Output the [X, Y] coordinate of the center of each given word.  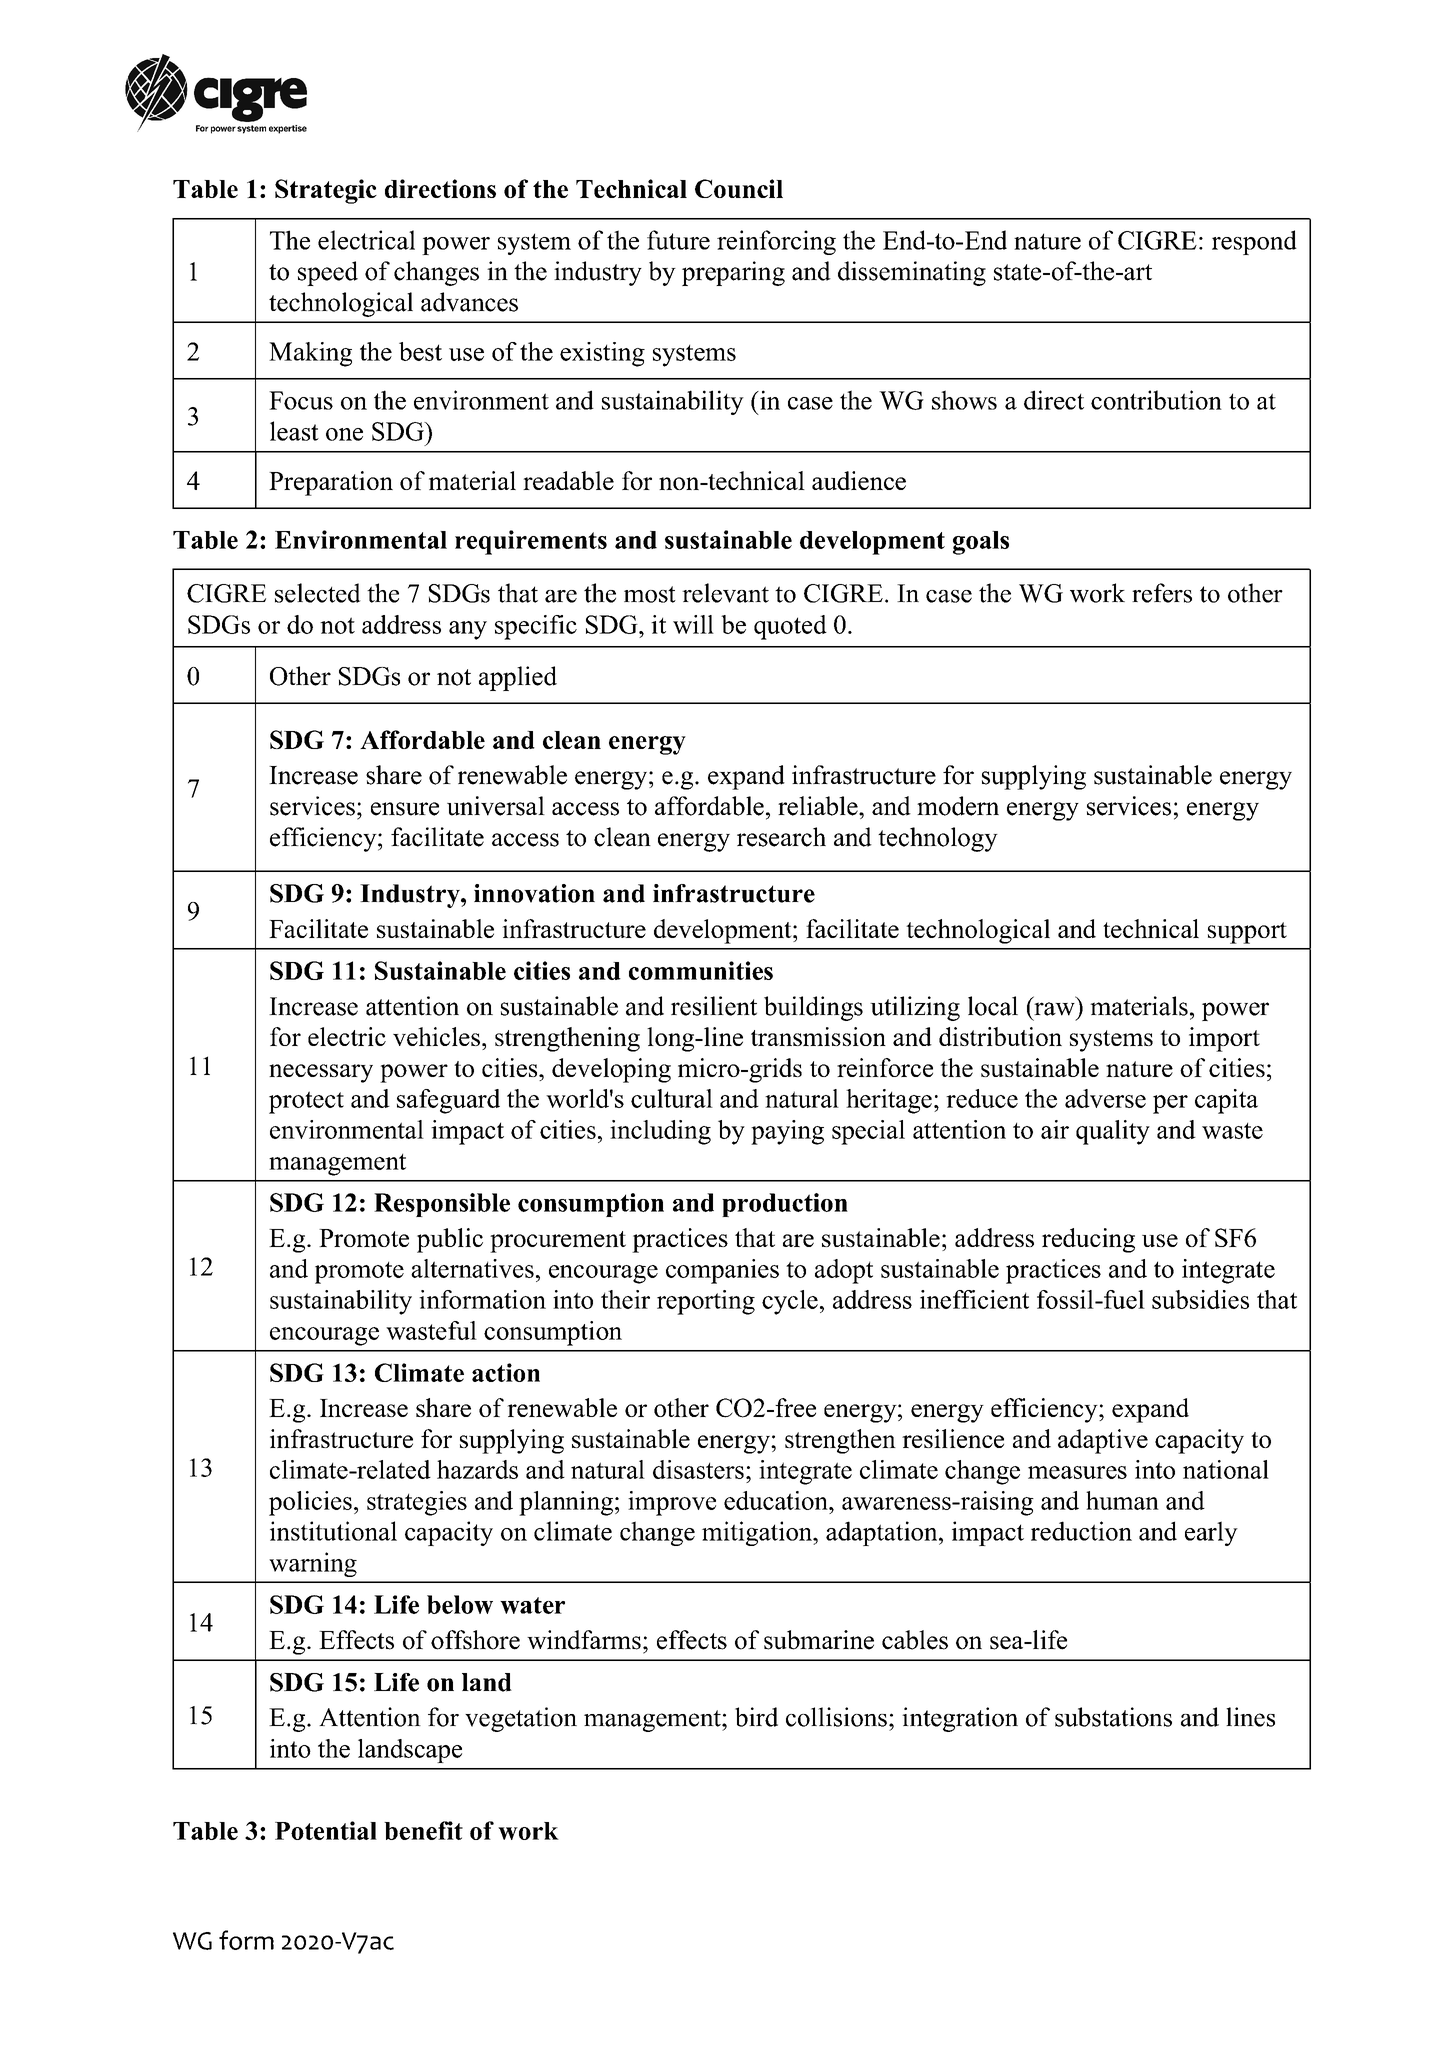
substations [1113, 1717]
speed [328, 273]
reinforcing [776, 242]
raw [1054, 1009]
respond [1254, 242]
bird [756, 1717]
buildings [813, 1008]
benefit [423, 1830]
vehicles [436, 1036]
